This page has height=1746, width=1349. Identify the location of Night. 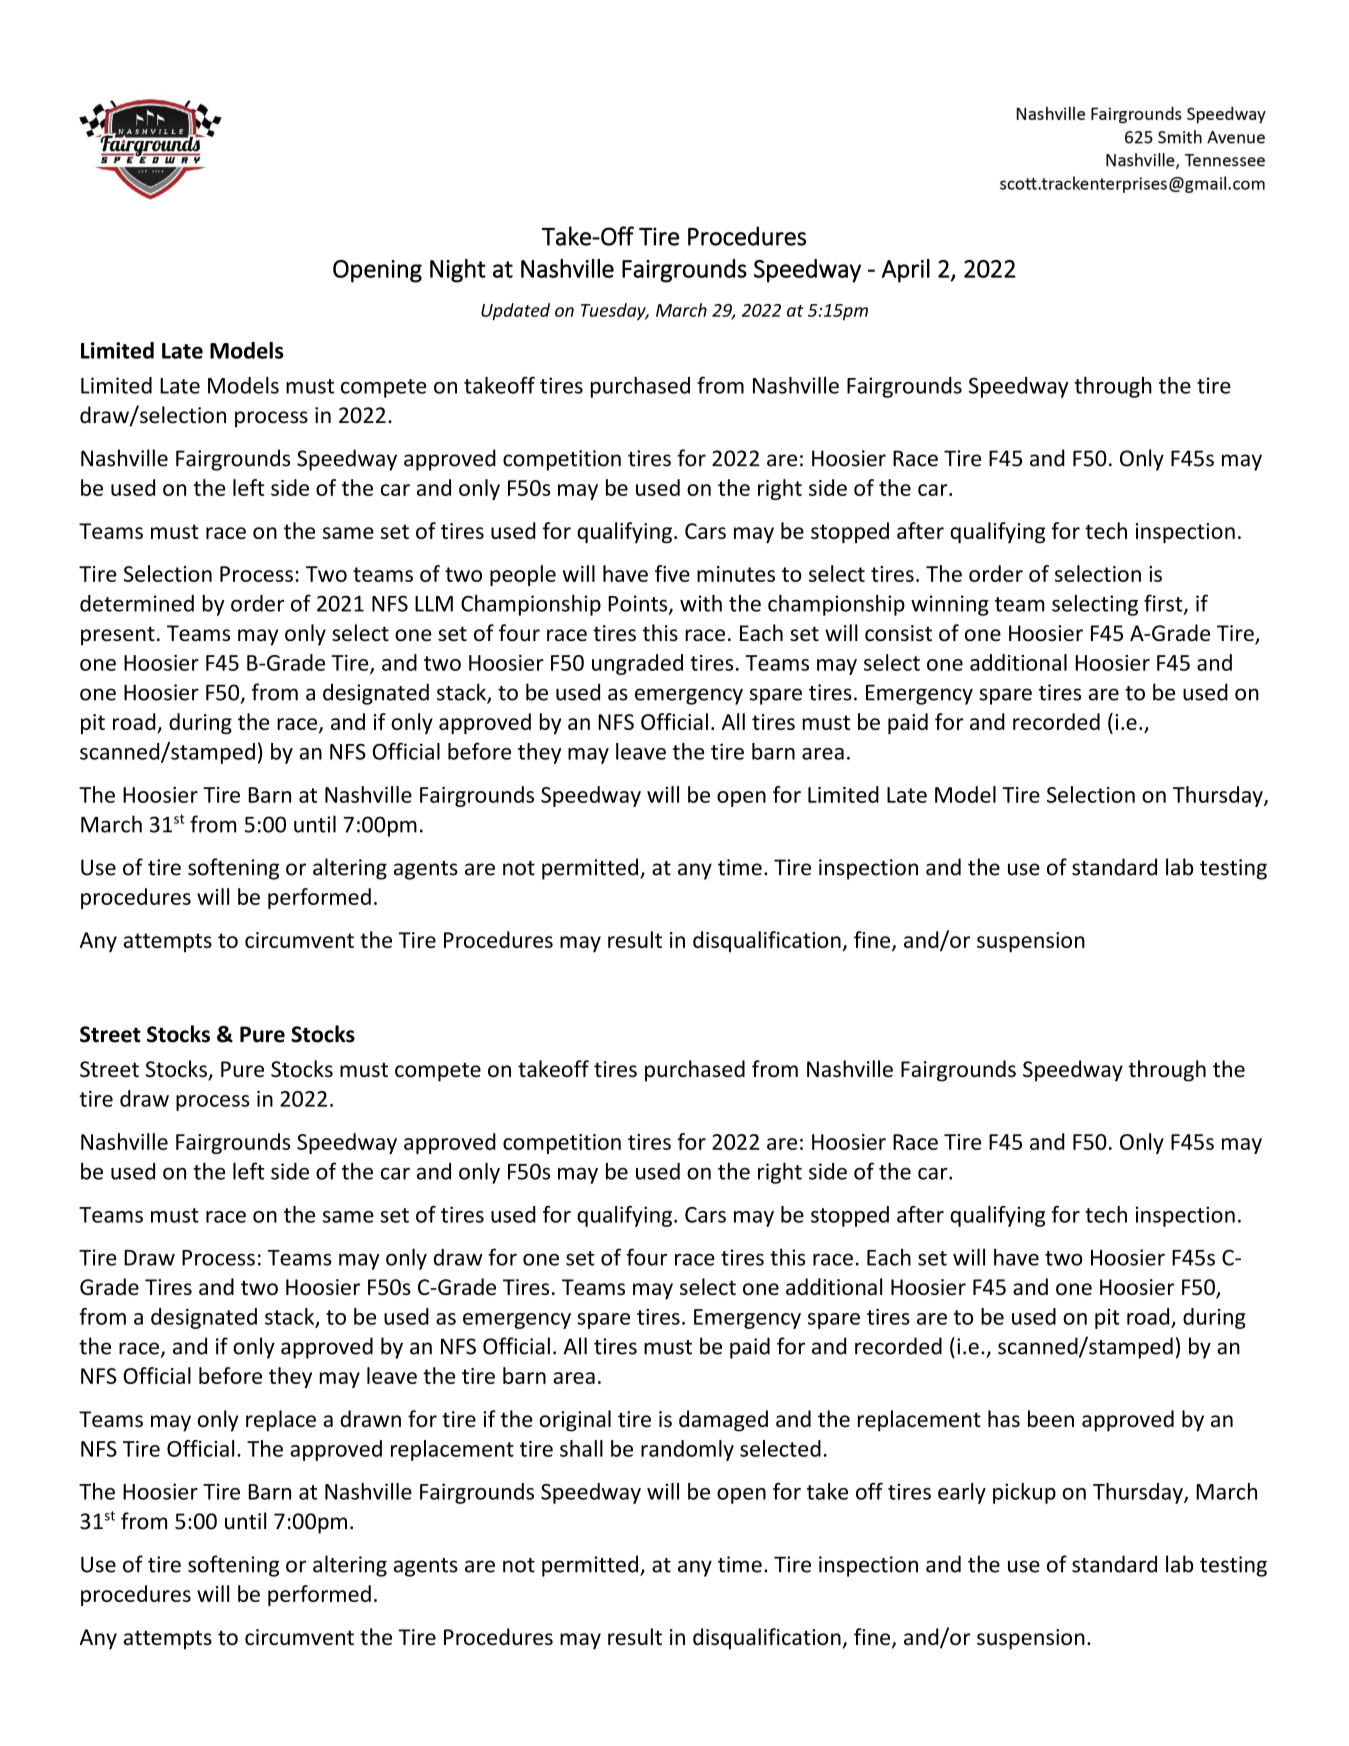
(458, 271).
